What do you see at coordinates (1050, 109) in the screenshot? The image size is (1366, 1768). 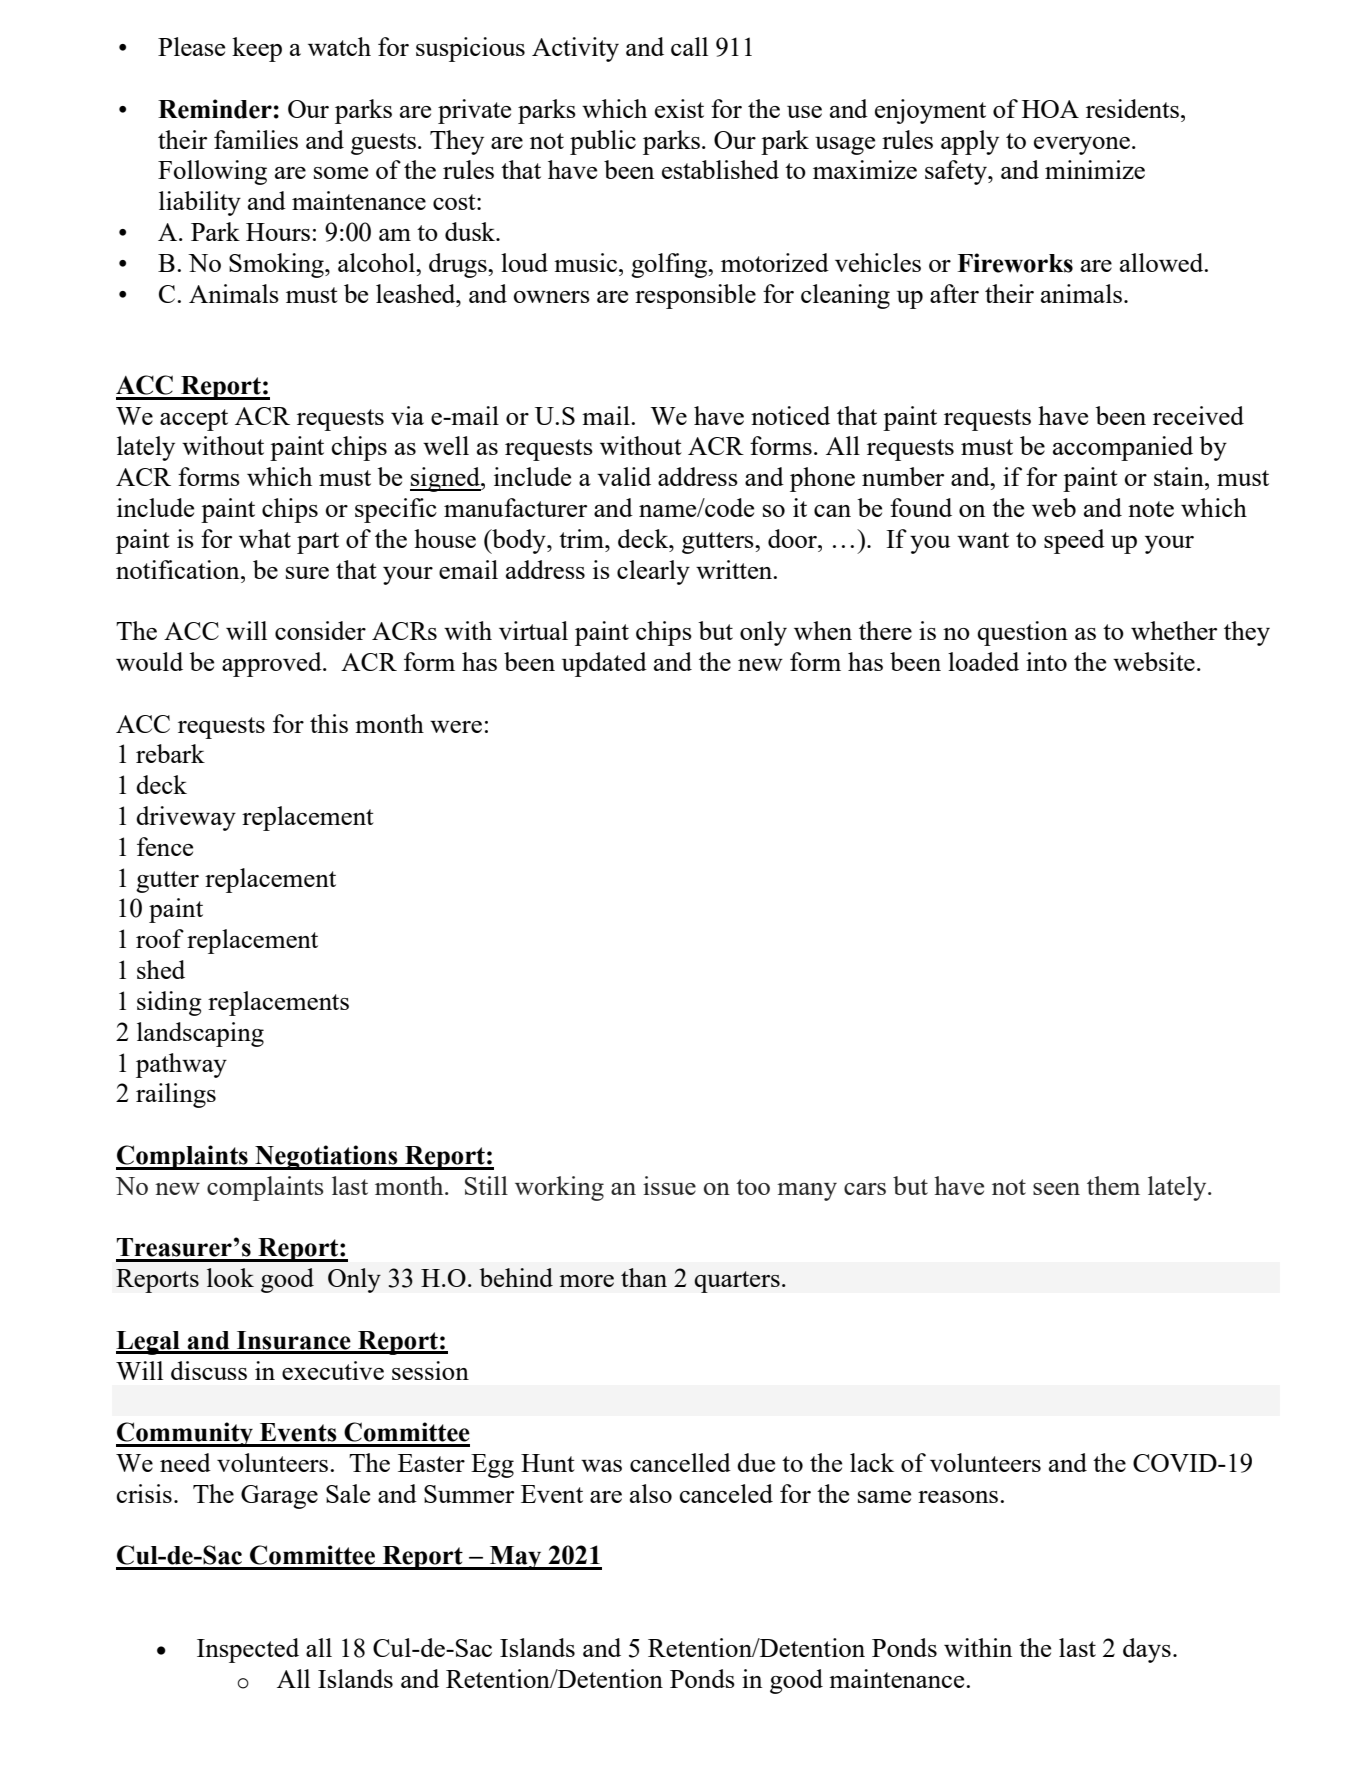 I see `HOA` at bounding box center [1050, 109].
